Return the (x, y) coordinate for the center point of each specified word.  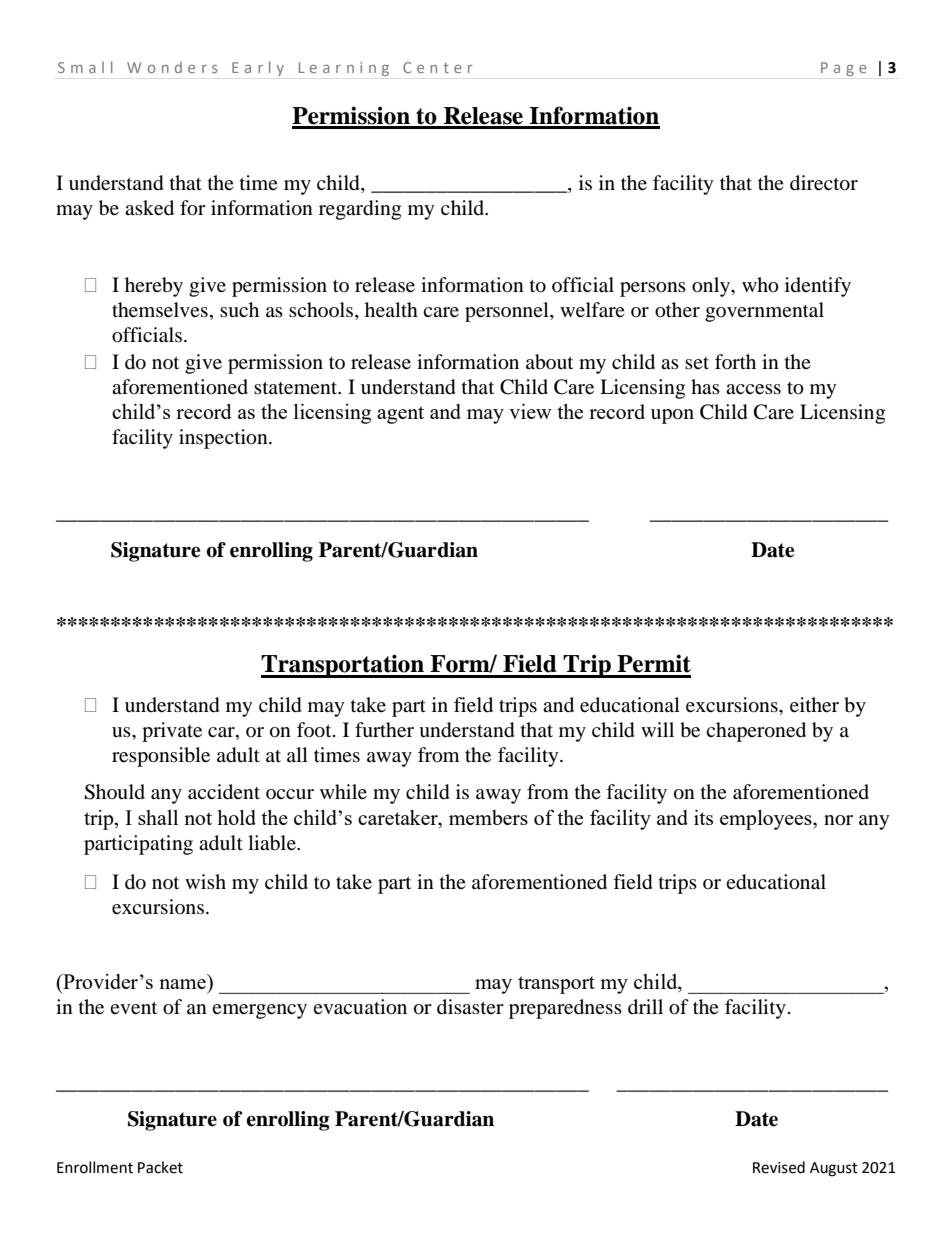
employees (767, 820)
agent (400, 415)
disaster (470, 1007)
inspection (224, 439)
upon (672, 416)
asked (149, 208)
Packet (160, 1167)
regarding (360, 210)
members (488, 817)
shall (158, 817)
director (824, 183)
